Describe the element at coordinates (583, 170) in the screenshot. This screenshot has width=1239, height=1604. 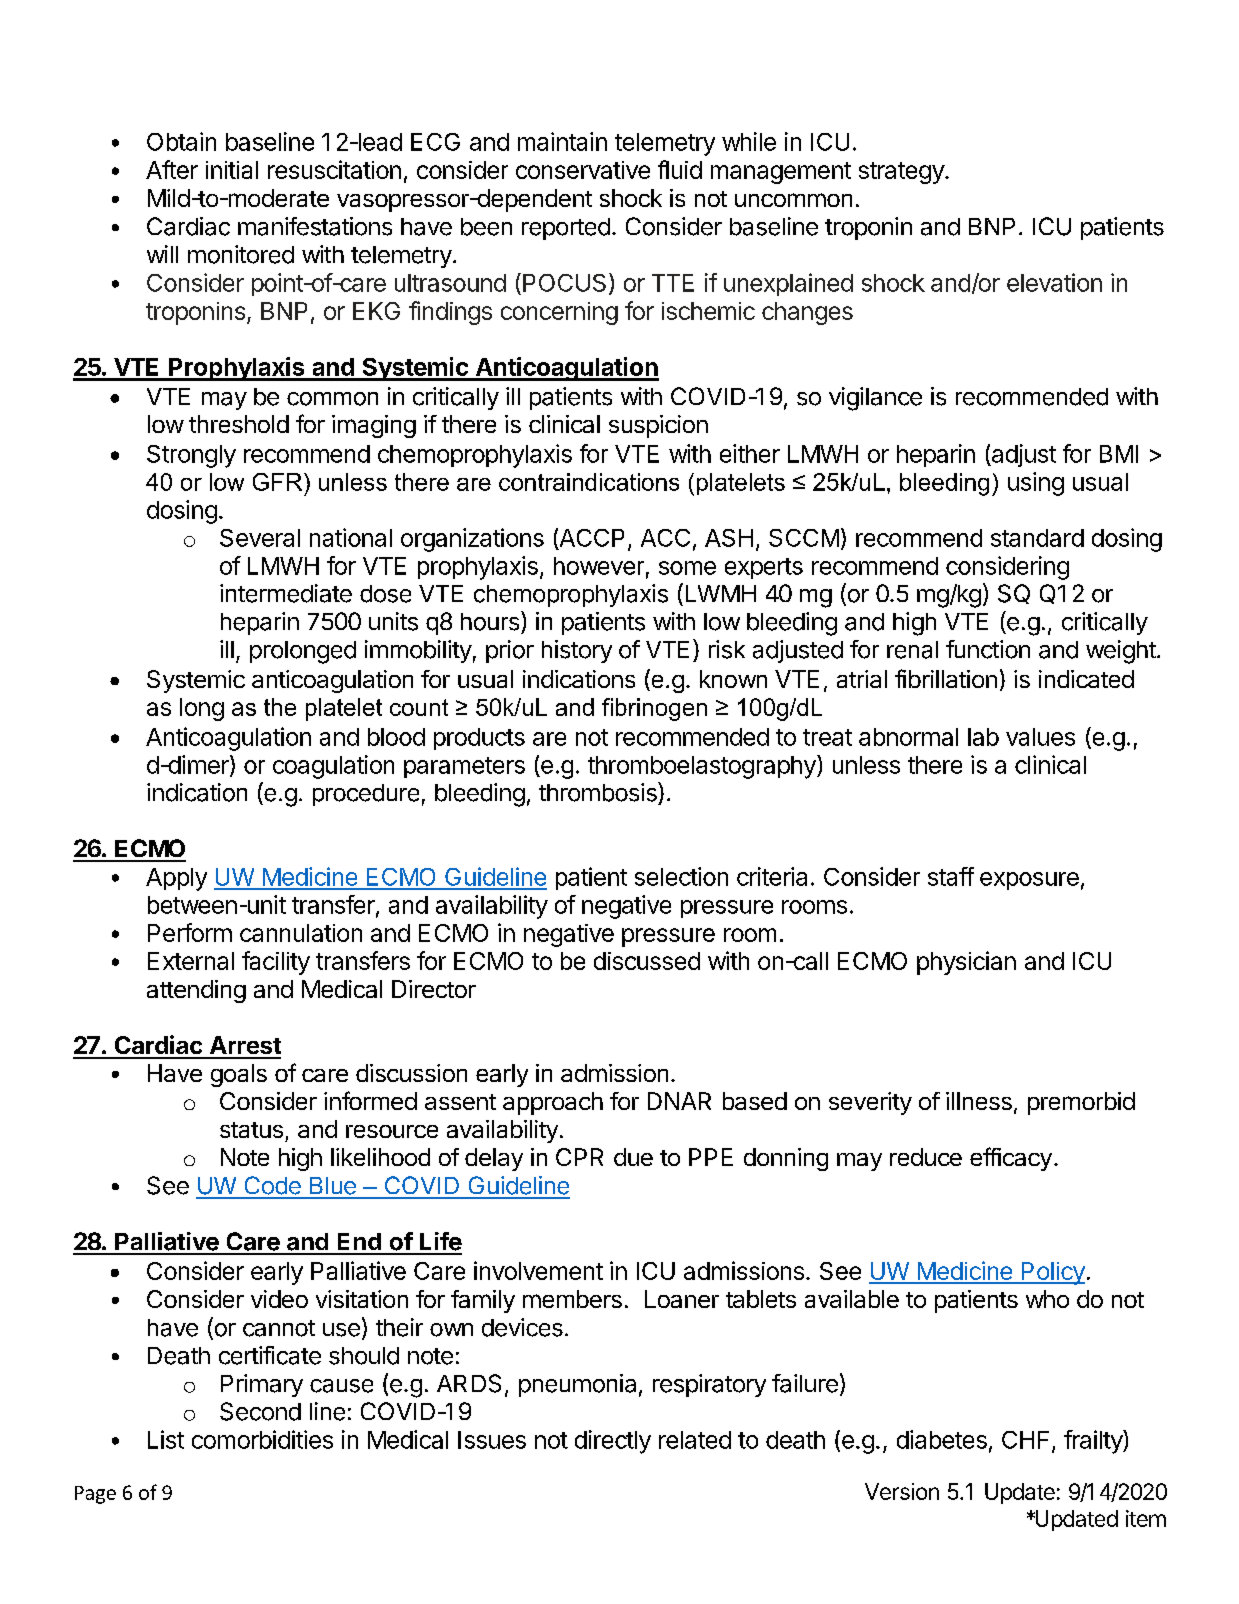
I see `conservative` at that location.
